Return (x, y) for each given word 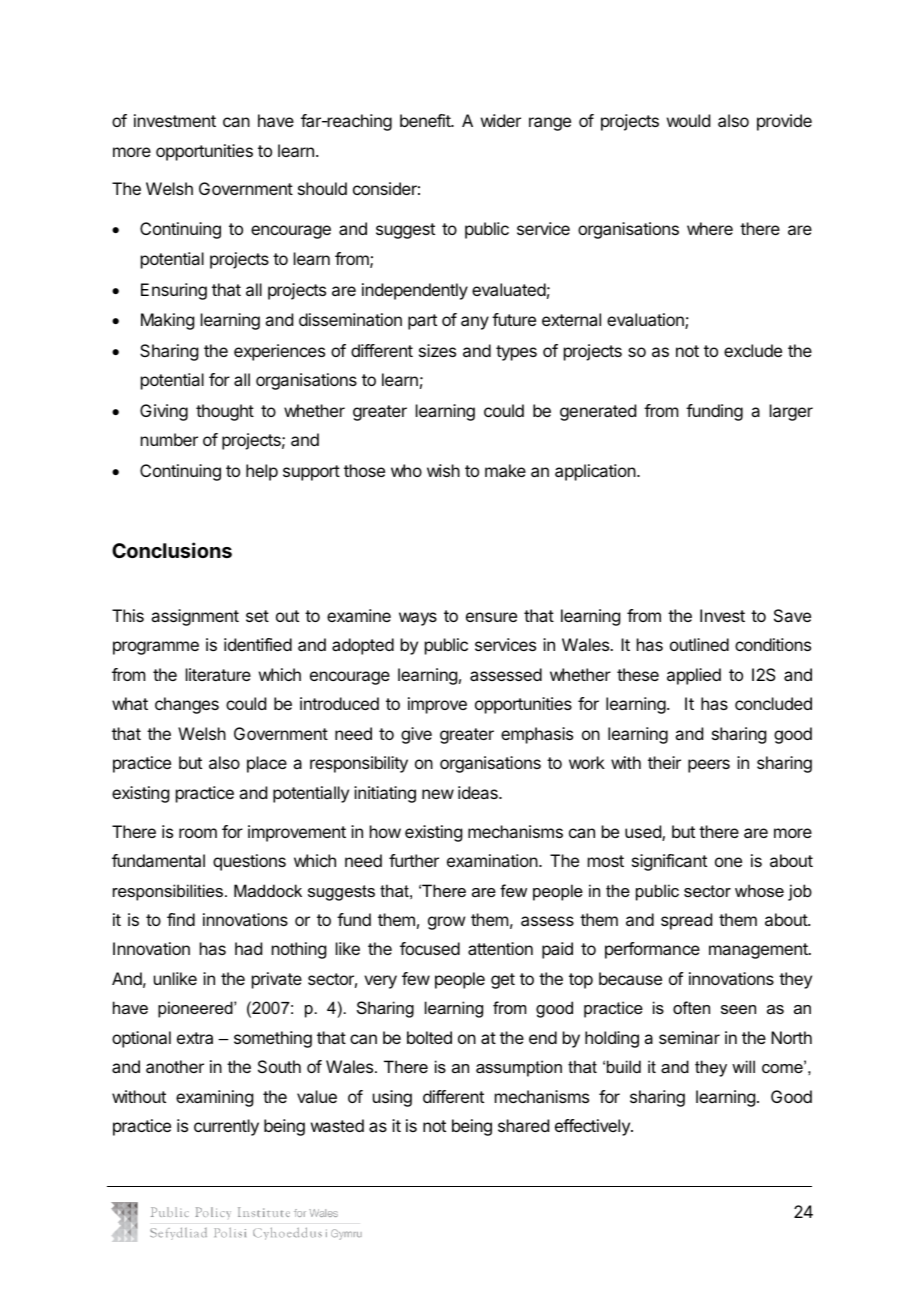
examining (214, 1098)
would (688, 120)
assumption (519, 1068)
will (743, 1066)
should (322, 188)
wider (501, 120)
